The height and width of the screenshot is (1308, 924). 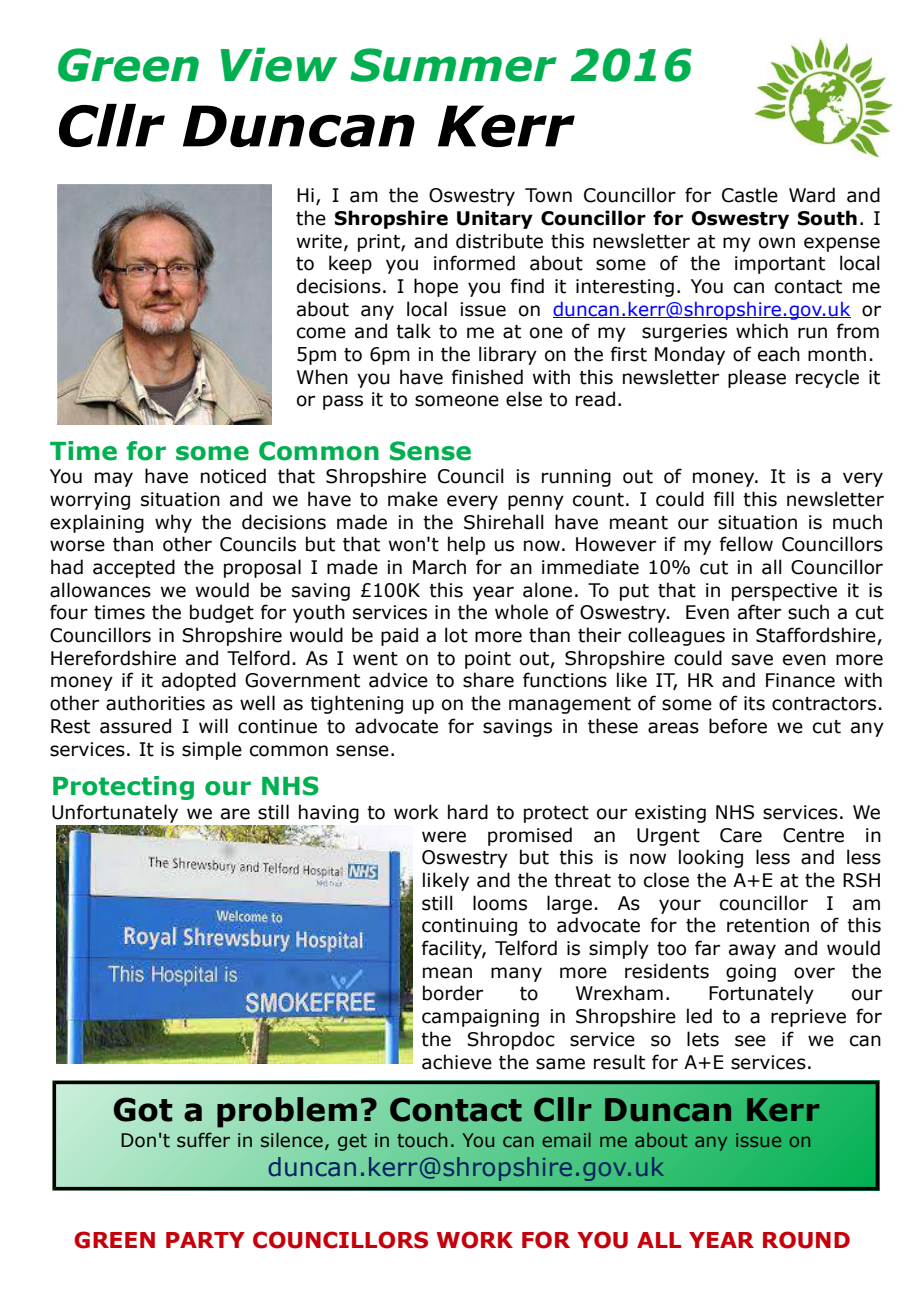 I want to click on were, so click(x=444, y=837).
